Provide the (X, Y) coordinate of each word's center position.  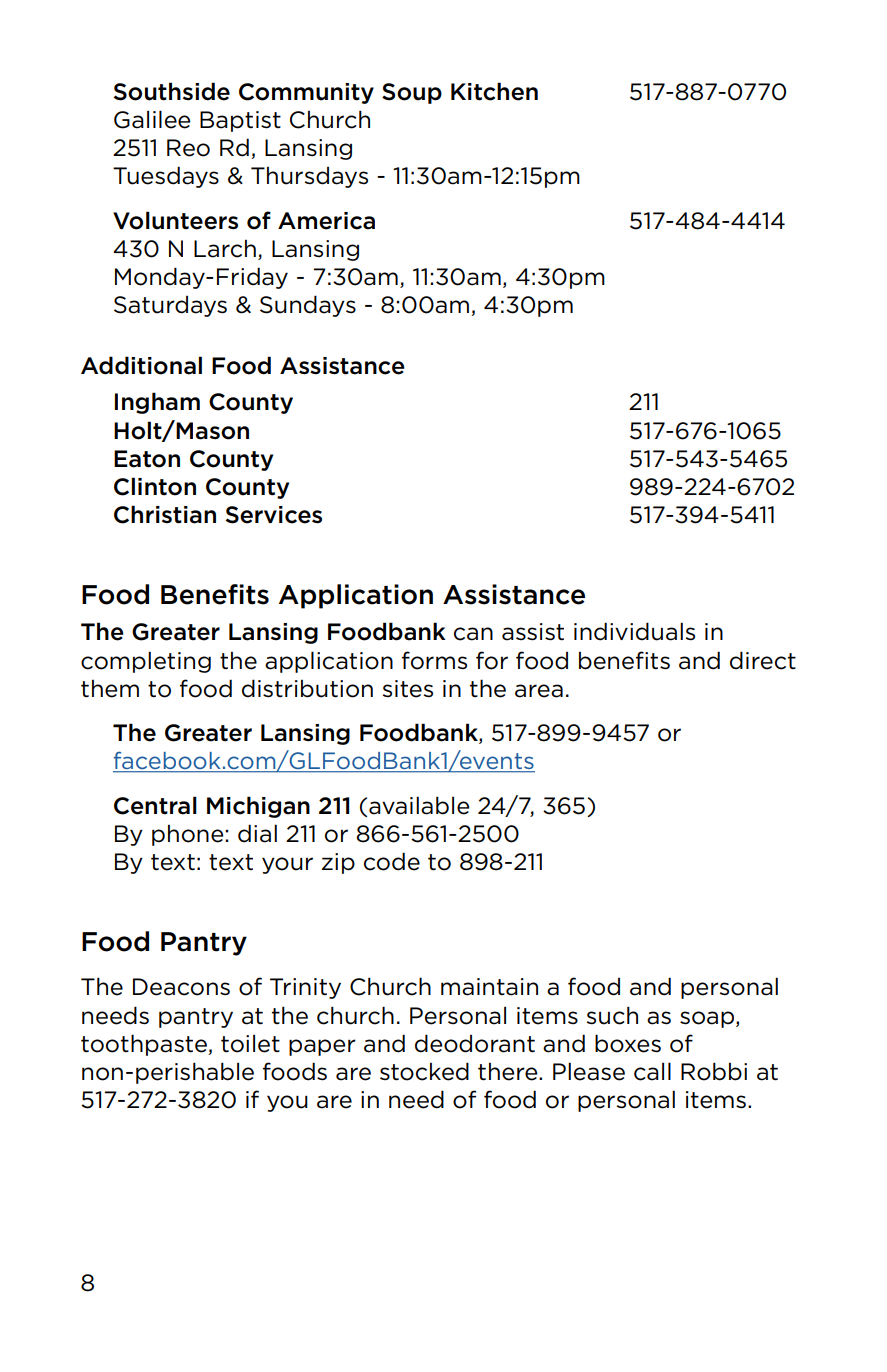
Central (155, 805)
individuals (634, 631)
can (473, 634)
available (419, 805)
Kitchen (494, 91)
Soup (412, 93)
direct (763, 660)
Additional (141, 365)
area (539, 691)
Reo (188, 148)
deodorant (475, 1043)
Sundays (308, 306)
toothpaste (145, 1045)
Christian (165, 514)
